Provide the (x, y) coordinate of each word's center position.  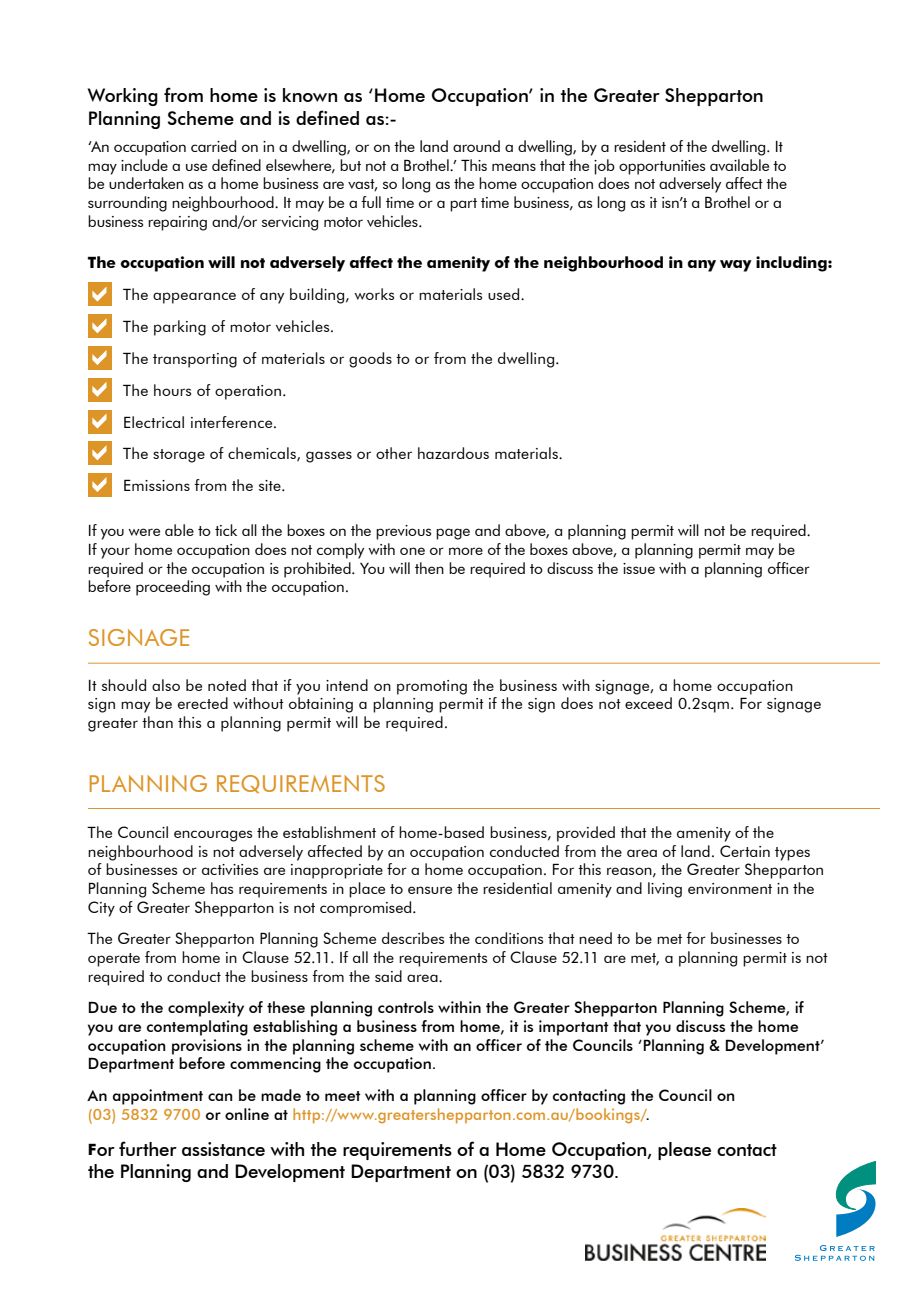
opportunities (662, 167)
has (222, 888)
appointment (158, 1097)
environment (730, 888)
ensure (430, 890)
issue (639, 568)
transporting (195, 360)
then (429, 568)
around (476, 146)
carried (213, 146)
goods (370, 360)
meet (343, 1096)
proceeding (173, 588)
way (736, 266)
